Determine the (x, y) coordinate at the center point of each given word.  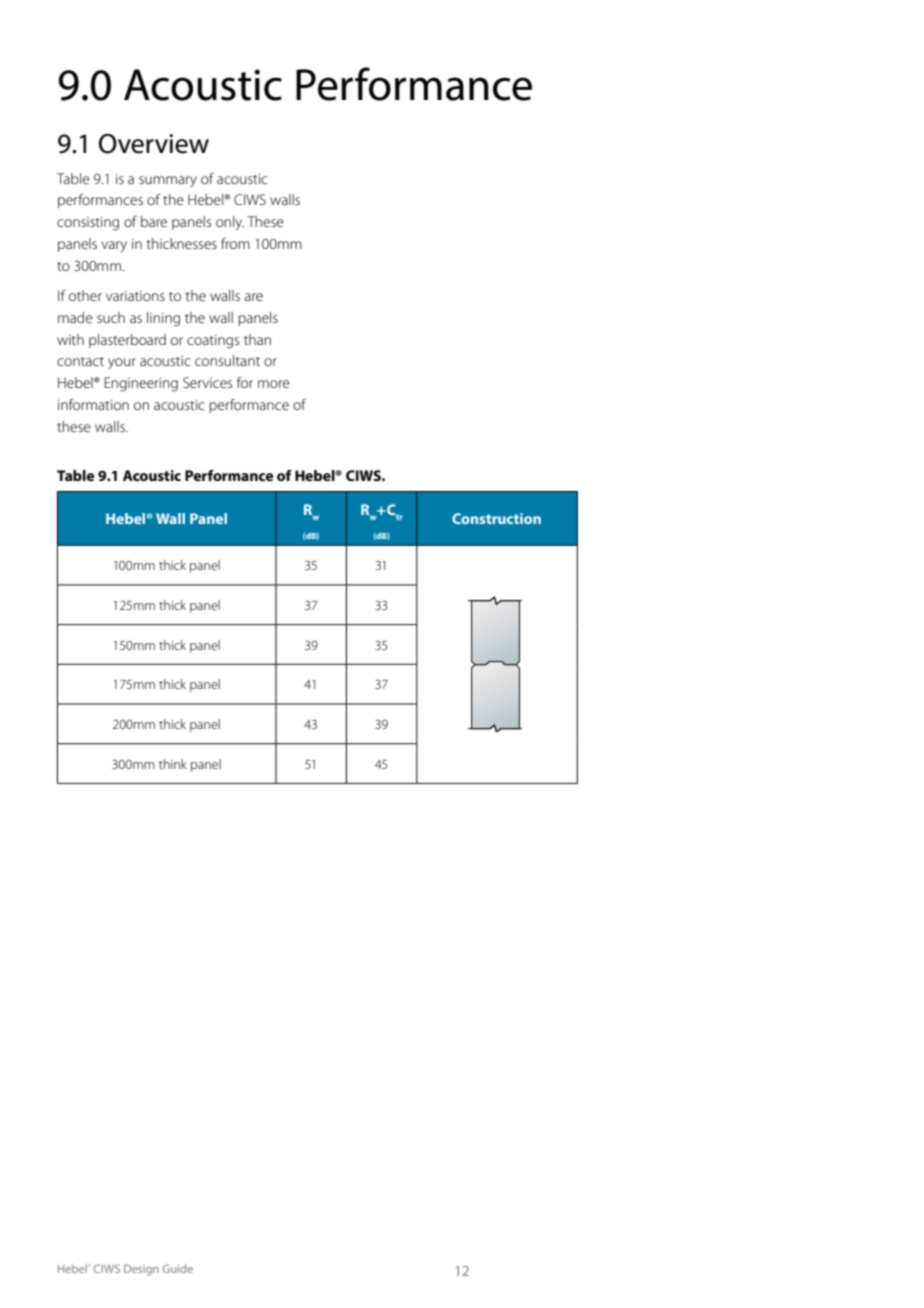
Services (207, 382)
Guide (178, 1268)
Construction (496, 518)
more (274, 384)
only (230, 223)
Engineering (141, 384)
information (93, 404)
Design (141, 1270)
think (173, 764)
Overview (154, 144)
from (235, 243)
